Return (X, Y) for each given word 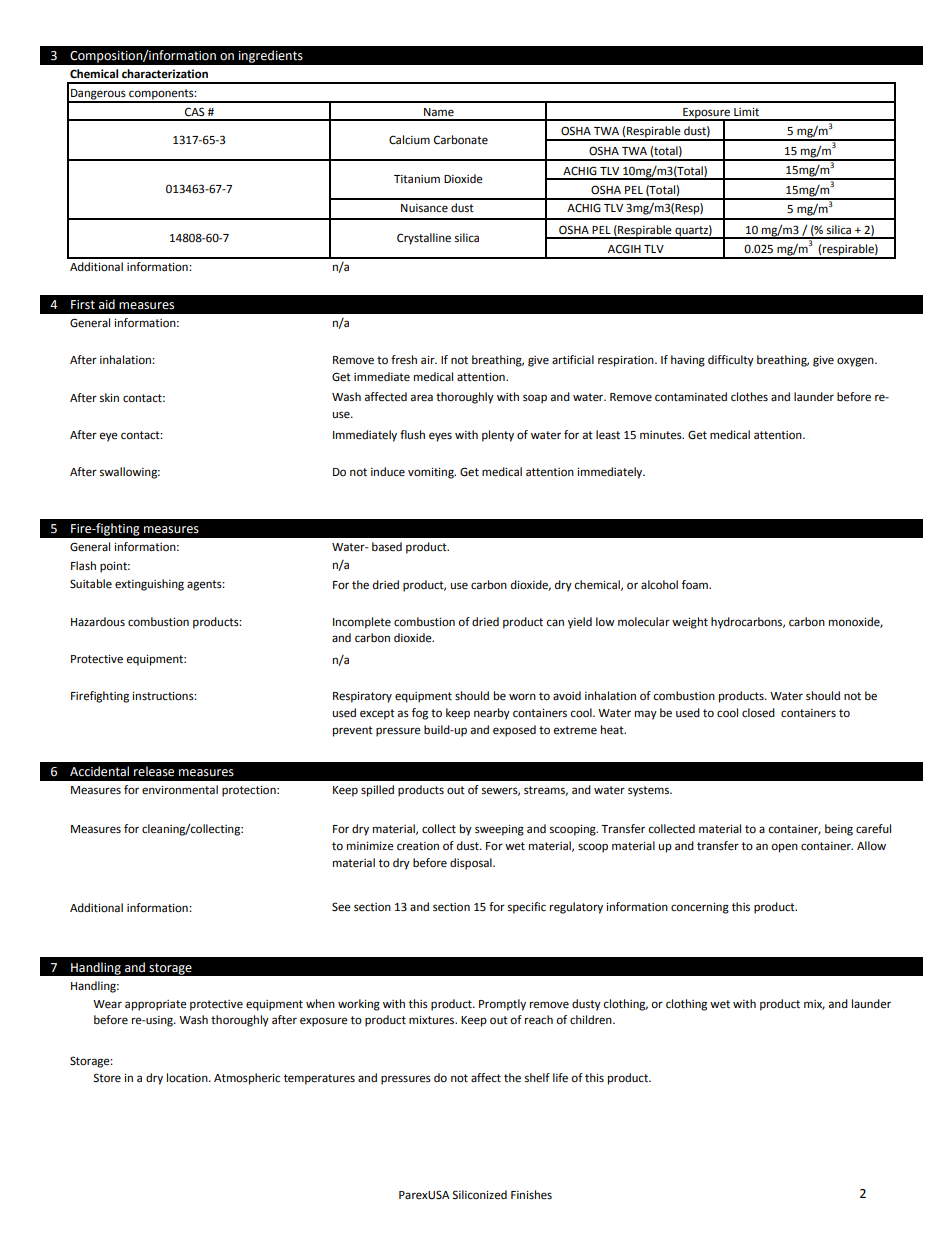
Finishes (531, 1195)
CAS (195, 112)
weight (690, 623)
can (555, 622)
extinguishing (149, 585)
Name (439, 112)
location (188, 1078)
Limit (746, 111)
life (560, 1078)
